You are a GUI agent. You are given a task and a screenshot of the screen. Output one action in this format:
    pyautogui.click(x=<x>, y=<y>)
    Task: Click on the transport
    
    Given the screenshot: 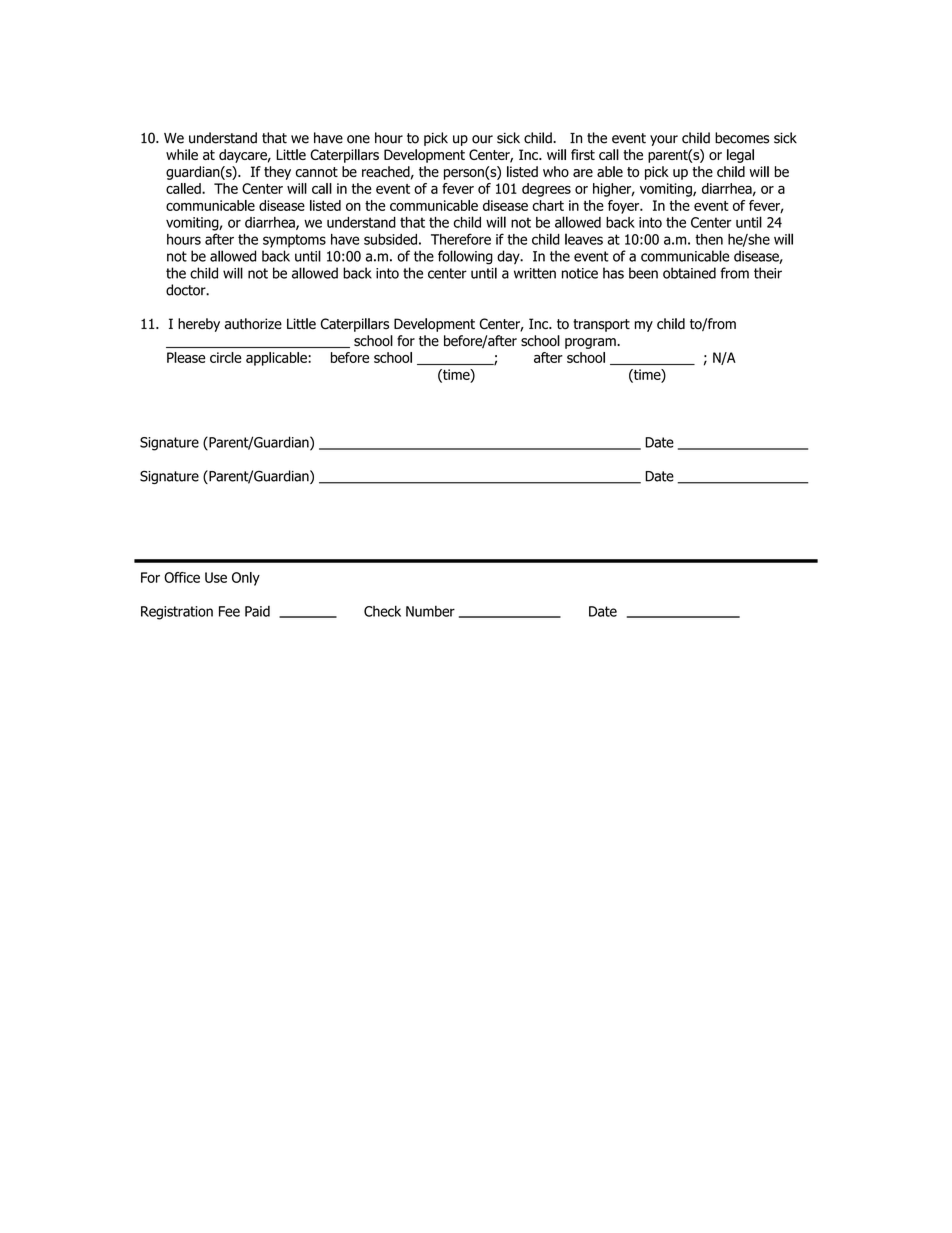 What is the action you would take?
    pyautogui.click(x=601, y=325)
